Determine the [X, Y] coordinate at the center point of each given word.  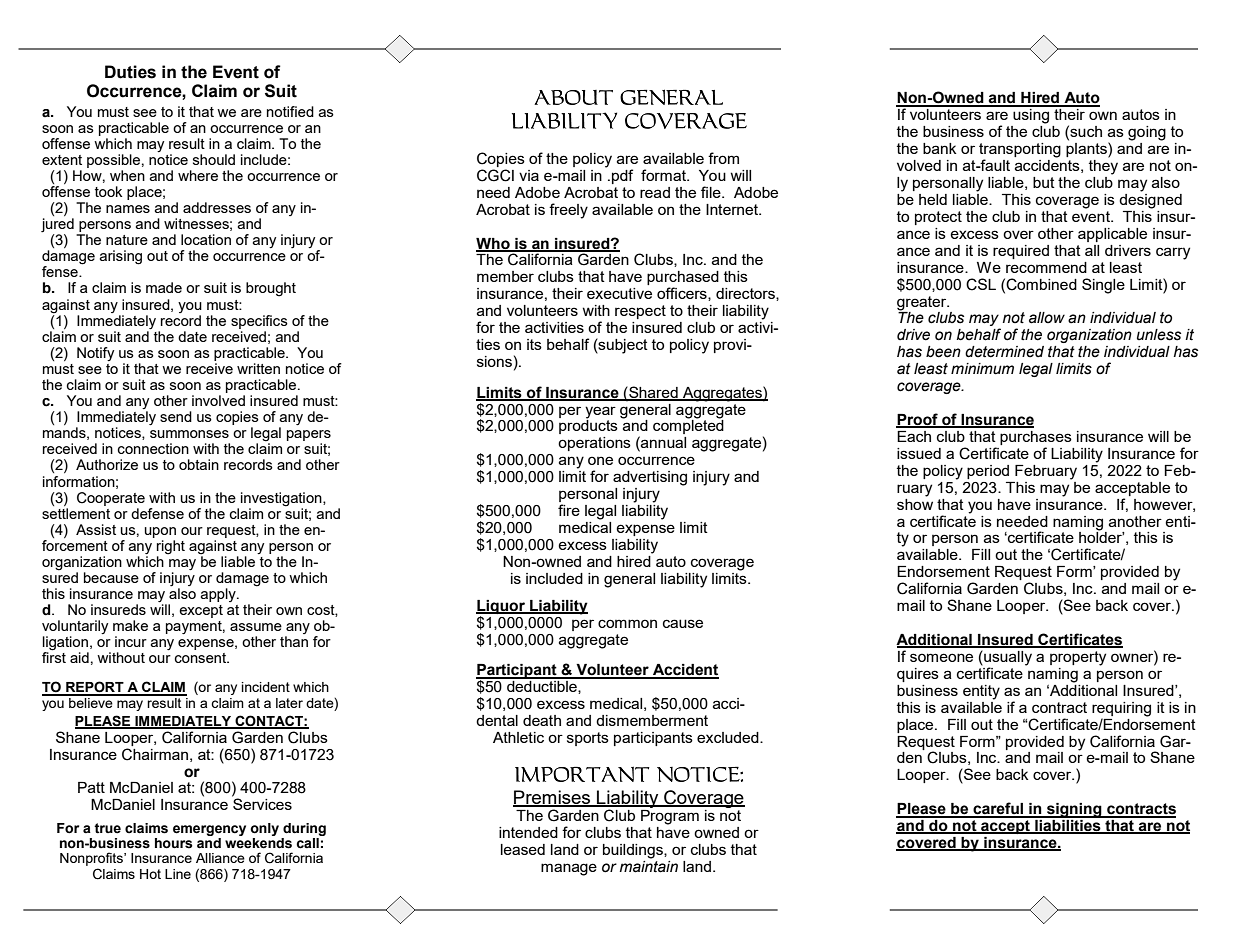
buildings [634, 851]
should [214, 159]
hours [174, 843]
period [988, 472]
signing [1074, 810]
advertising [650, 478]
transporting [1020, 151]
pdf [622, 176]
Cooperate [111, 499]
